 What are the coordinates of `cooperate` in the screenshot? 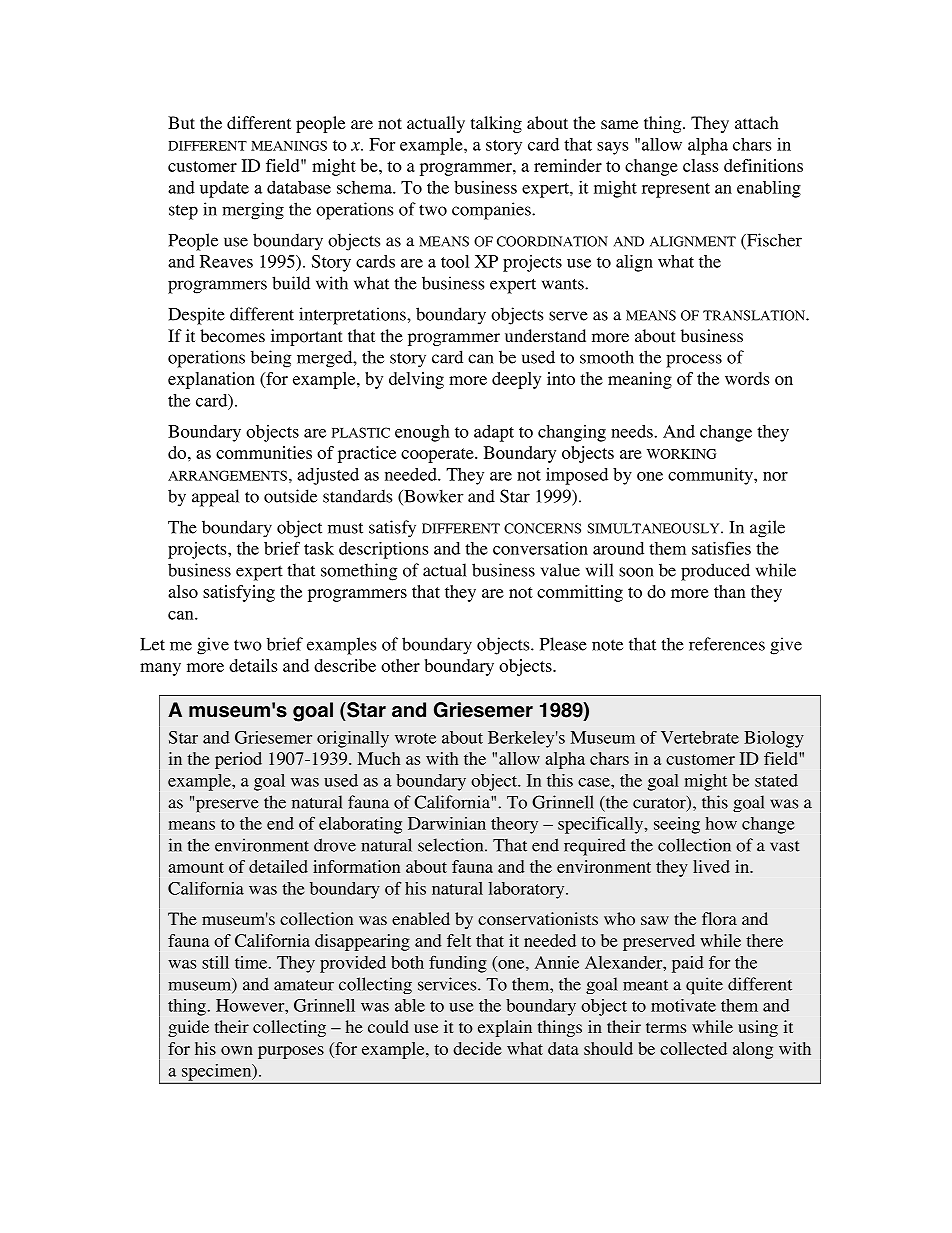 It's located at (438, 455).
